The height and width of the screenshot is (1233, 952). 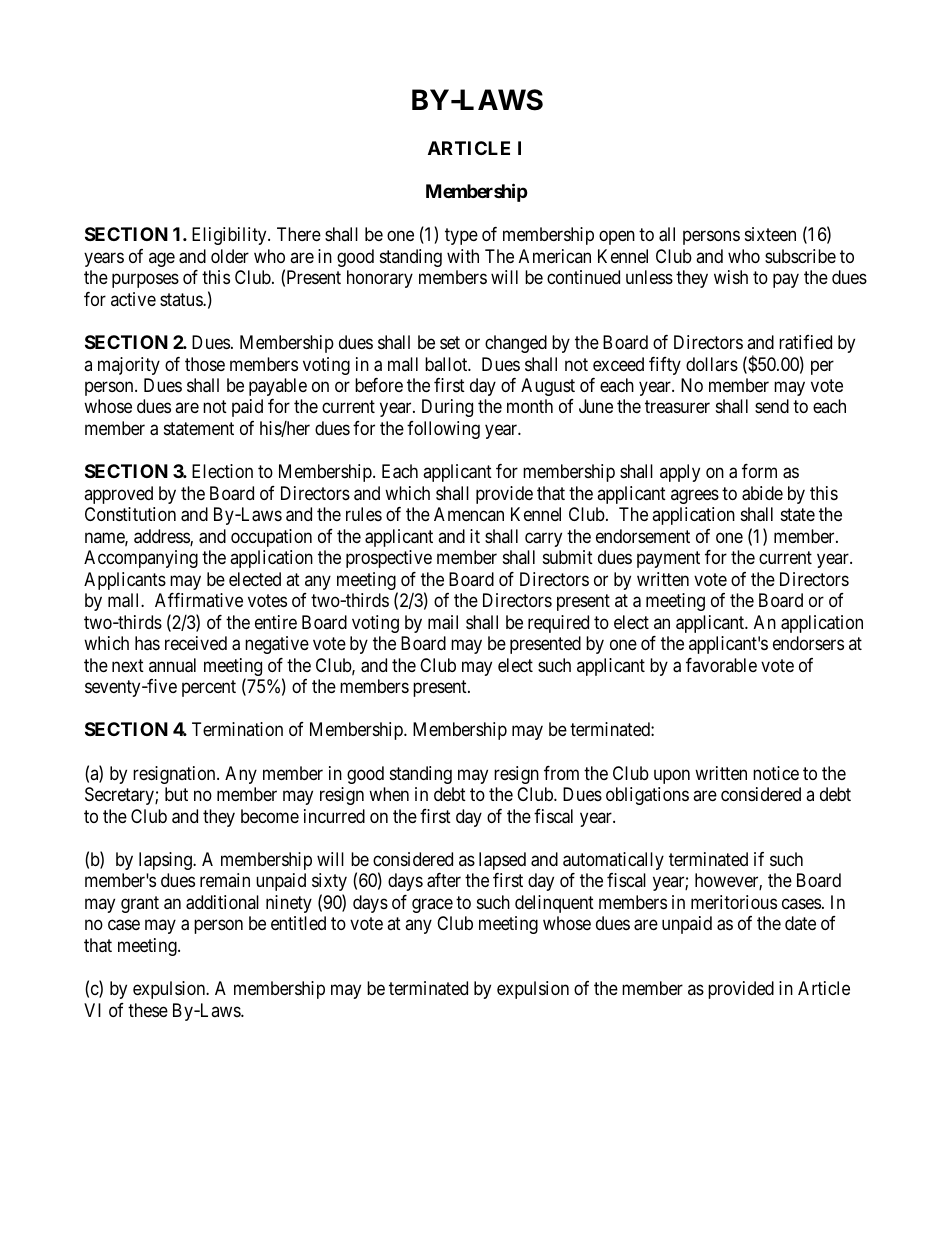 I want to click on when, so click(x=389, y=794).
